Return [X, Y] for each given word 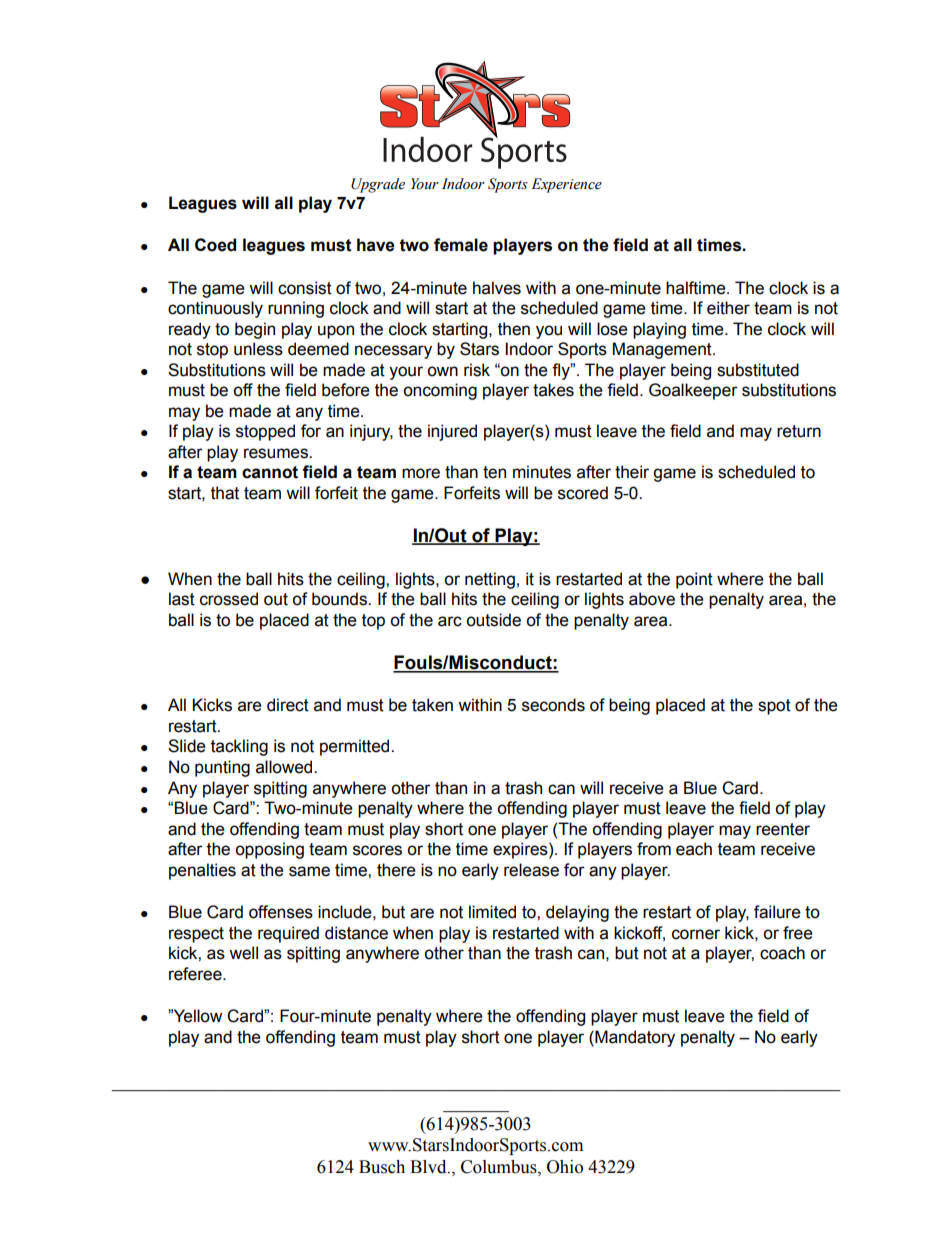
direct [288, 705]
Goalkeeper [693, 391]
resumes [277, 453]
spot [774, 707]
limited [492, 912]
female [461, 245]
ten [494, 472]
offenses [281, 912]
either [728, 308]
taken [432, 705]
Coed [215, 245]
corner [696, 934]
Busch [382, 1167]
